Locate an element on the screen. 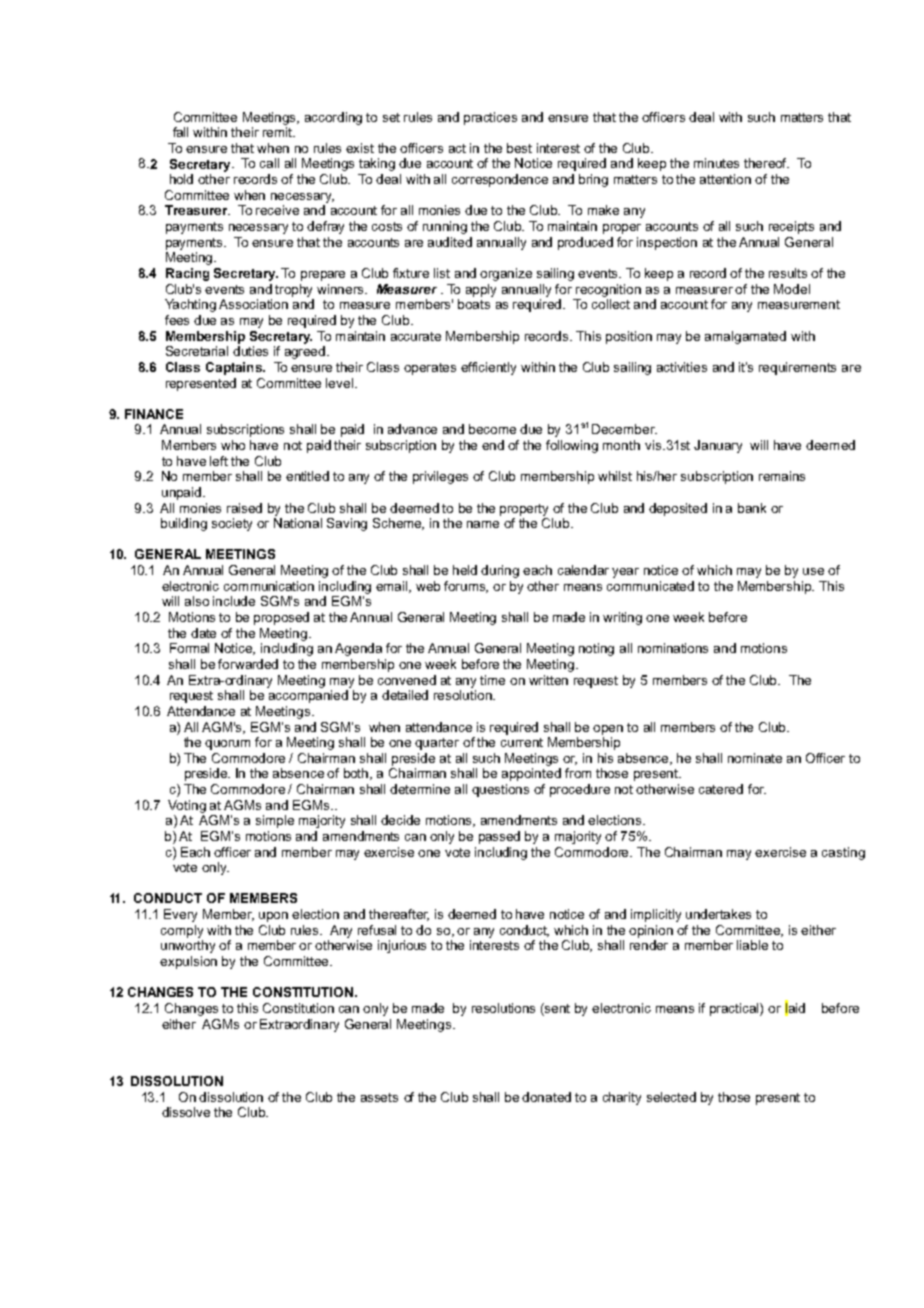 The height and width of the screenshot is (1308, 924). questions is located at coordinates (500, 790).
